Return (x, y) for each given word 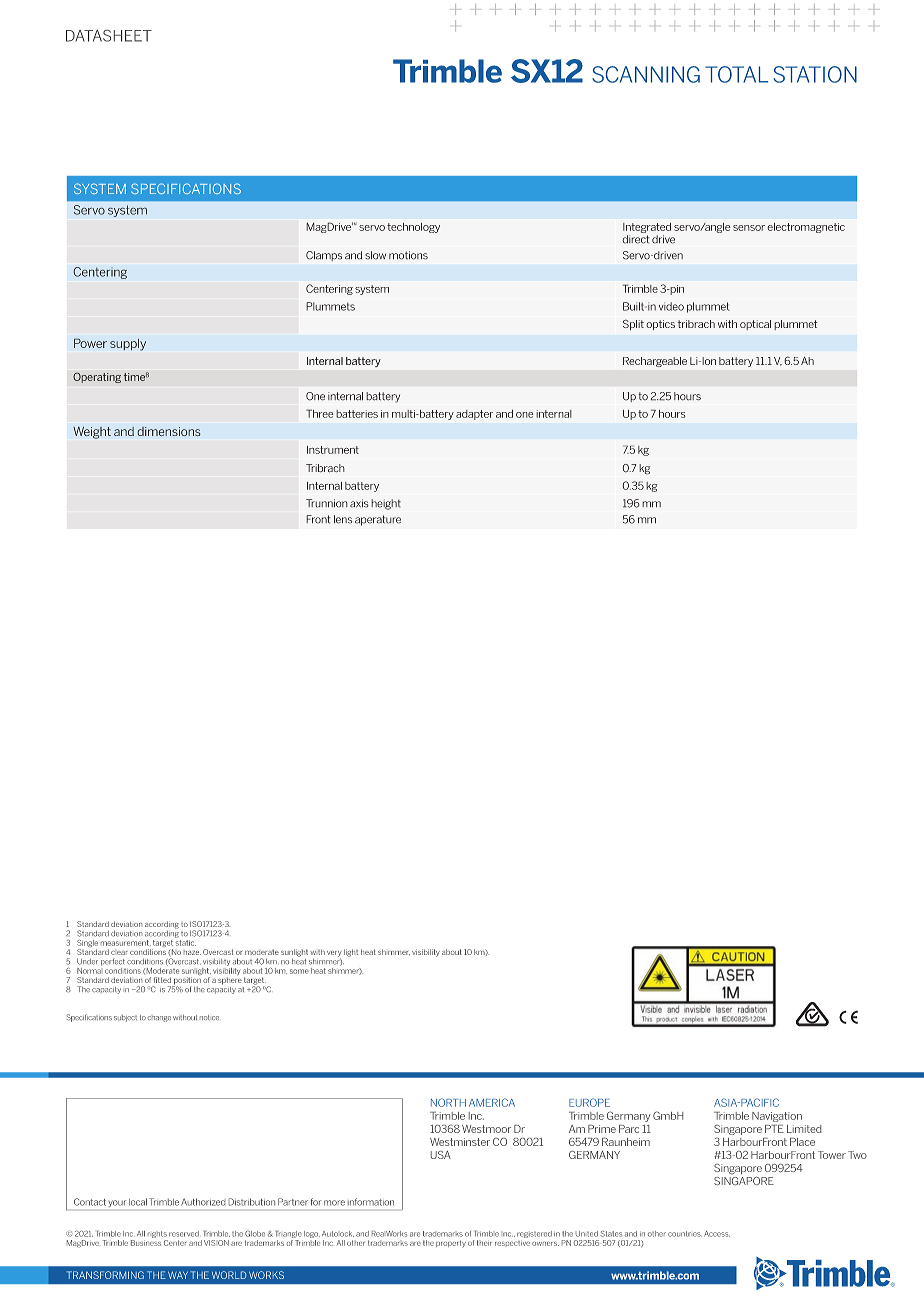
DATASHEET (109, 36)
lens (343, 519)
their (484, 1243)
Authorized (203, 1202)
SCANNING (646, 74)
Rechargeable (655, 362)
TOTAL (736, 74)
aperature (378, 520)
